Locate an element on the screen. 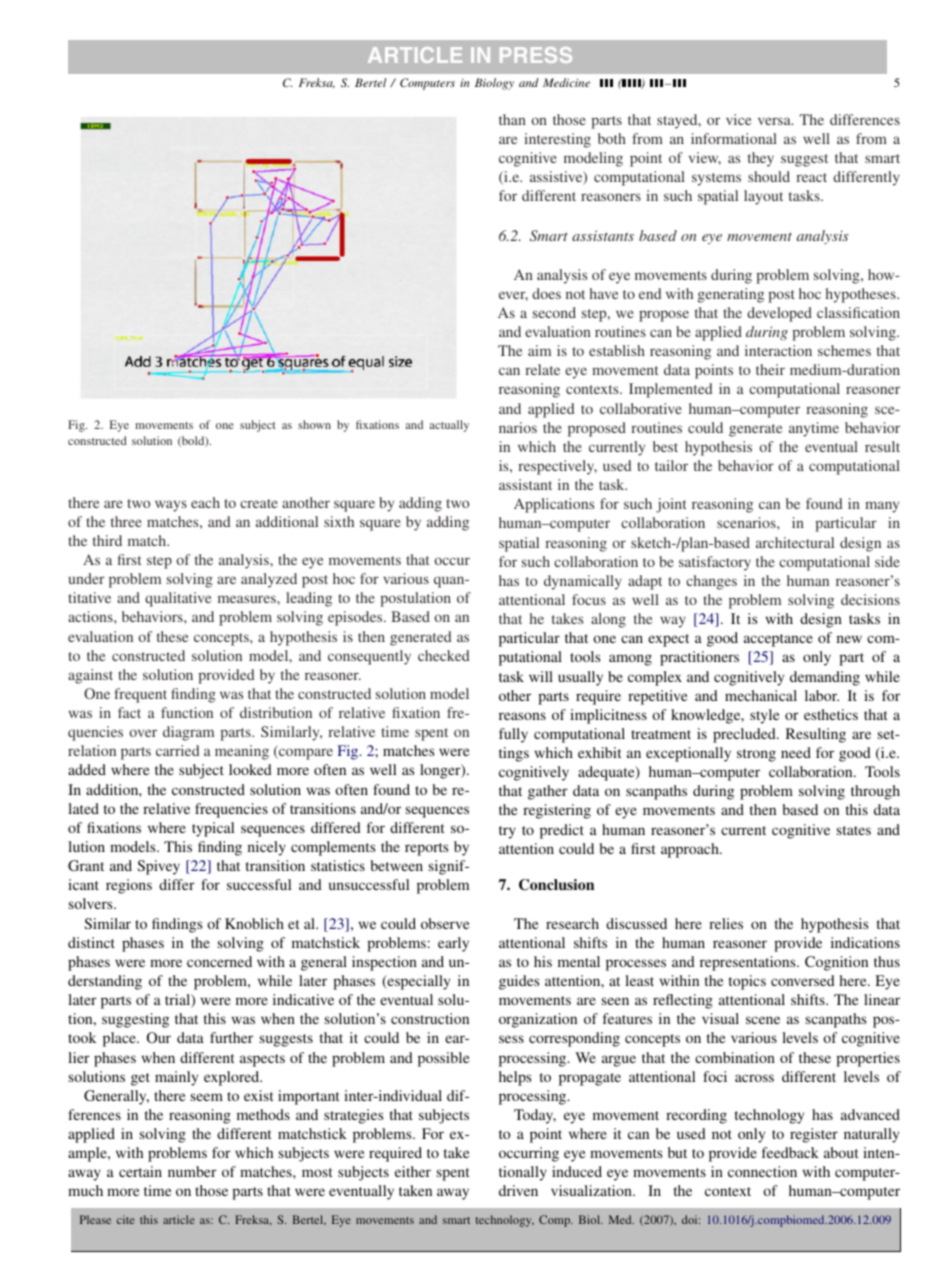  shown is located at coordinates (314, 424).
